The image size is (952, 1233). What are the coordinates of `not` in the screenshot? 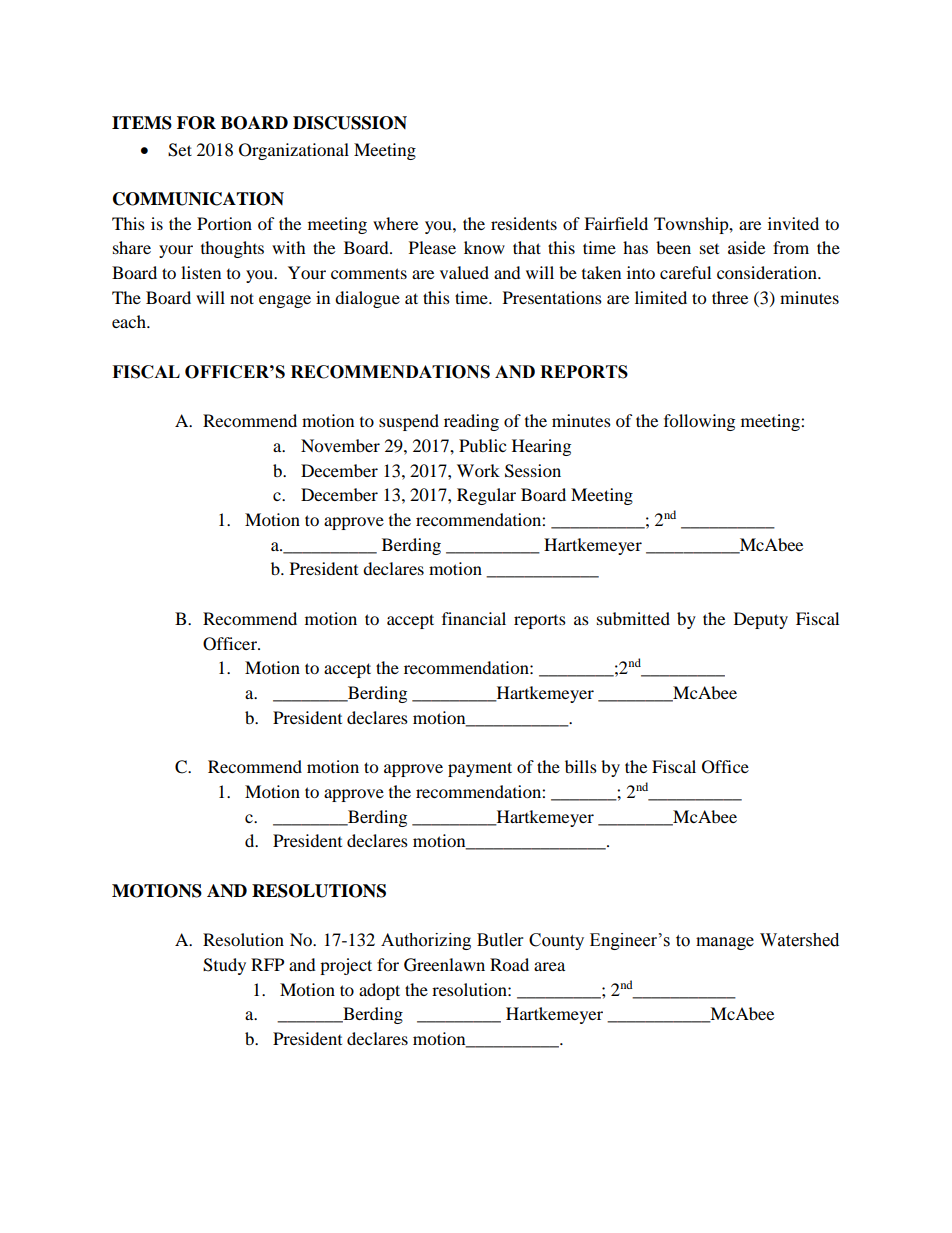 It's located at (242, 298).
